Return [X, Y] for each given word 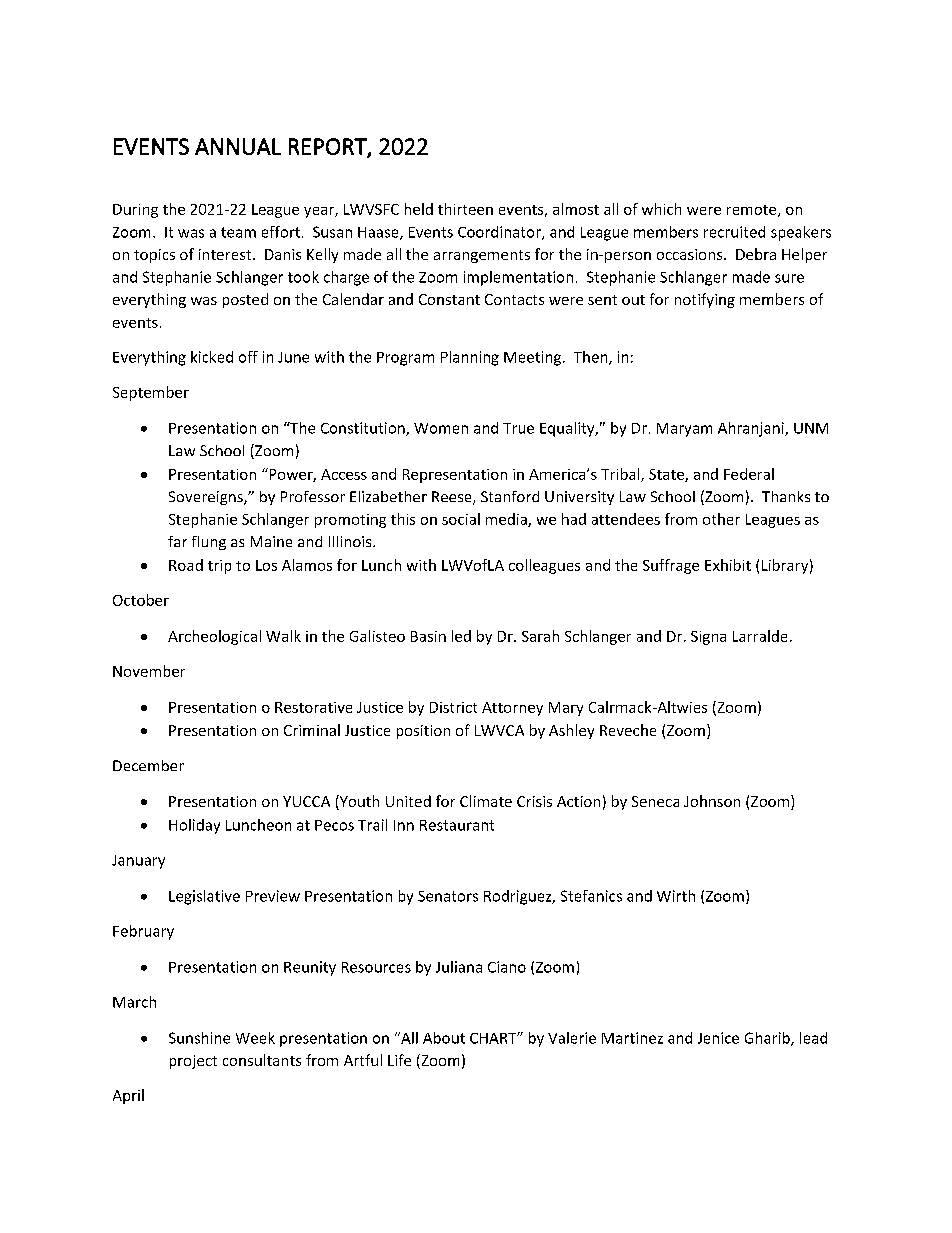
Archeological [214, 637]
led [461, 636]
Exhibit [728, 565]
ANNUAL [238, 146]
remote [753, 211]
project [193, 1062]
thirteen [465, 209]
